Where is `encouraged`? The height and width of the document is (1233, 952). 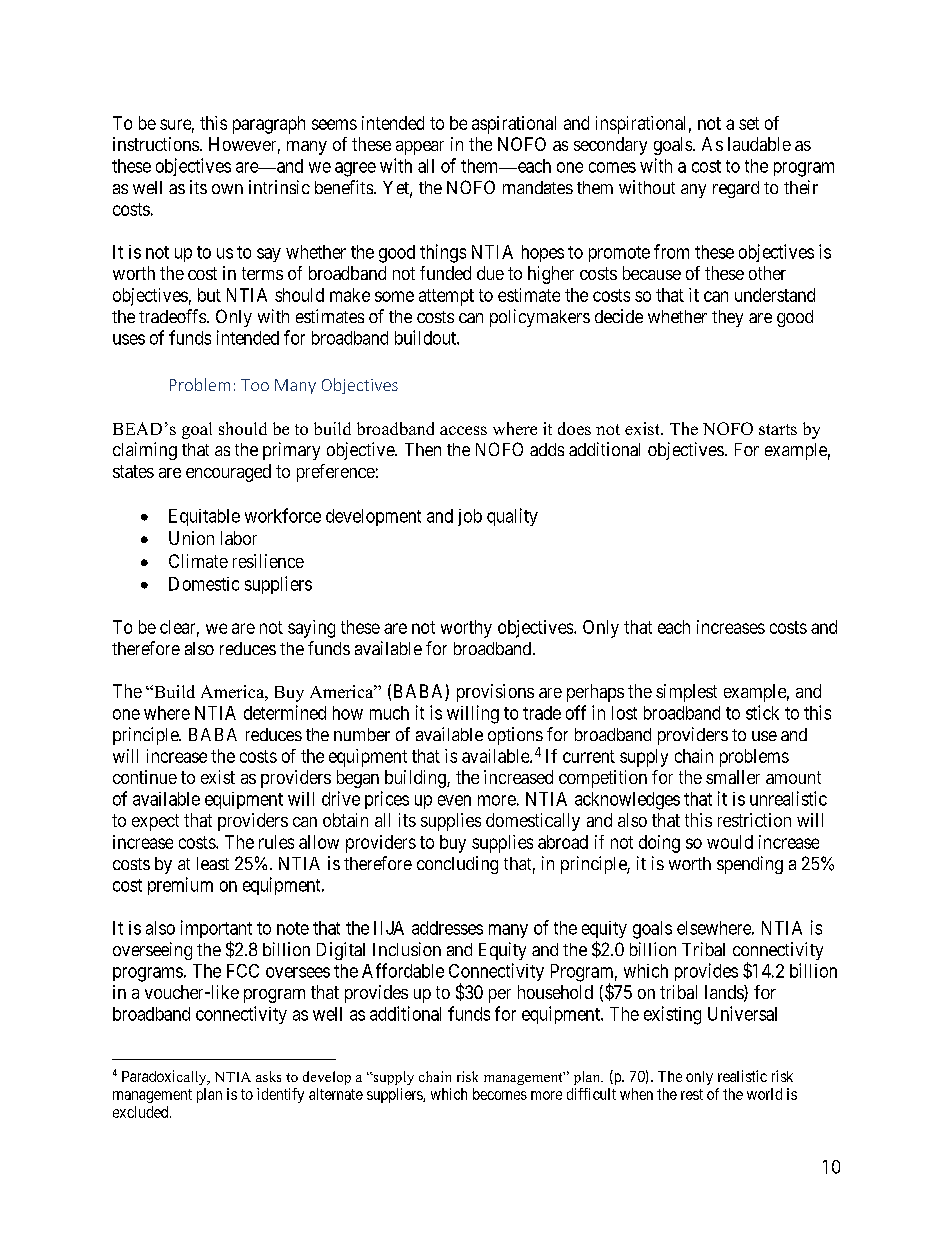 encouraged is located at coordinates (228, 473).
